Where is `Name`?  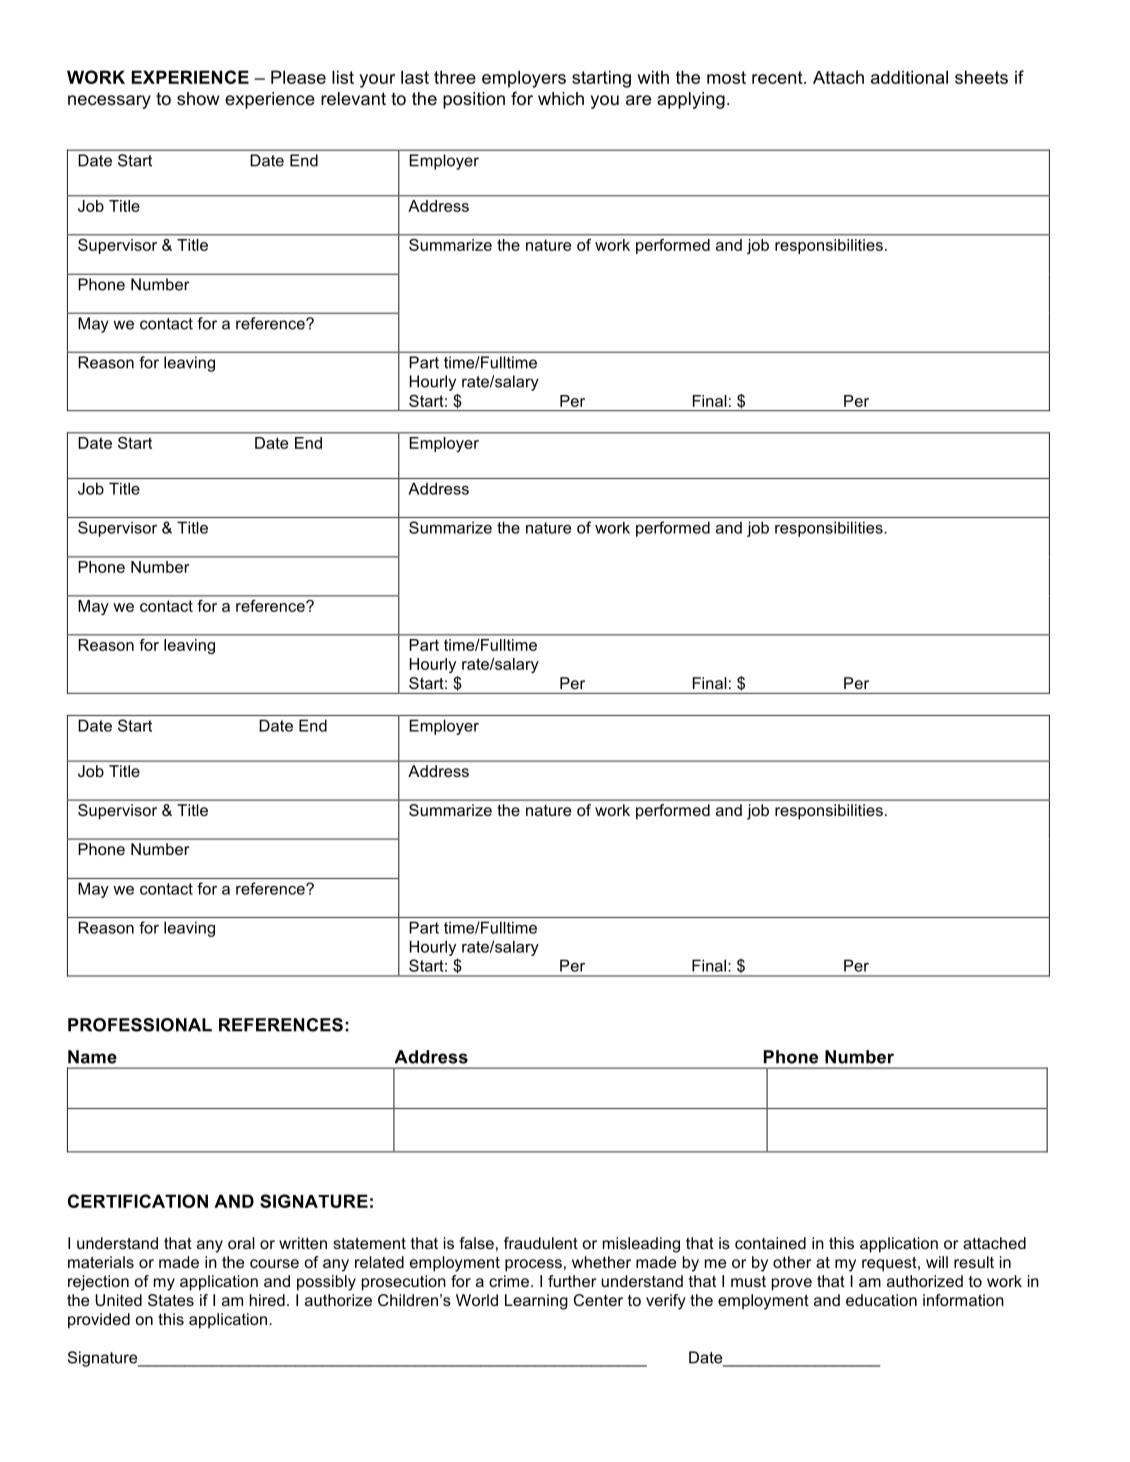
Name is located at coordinates (92, 1057).
